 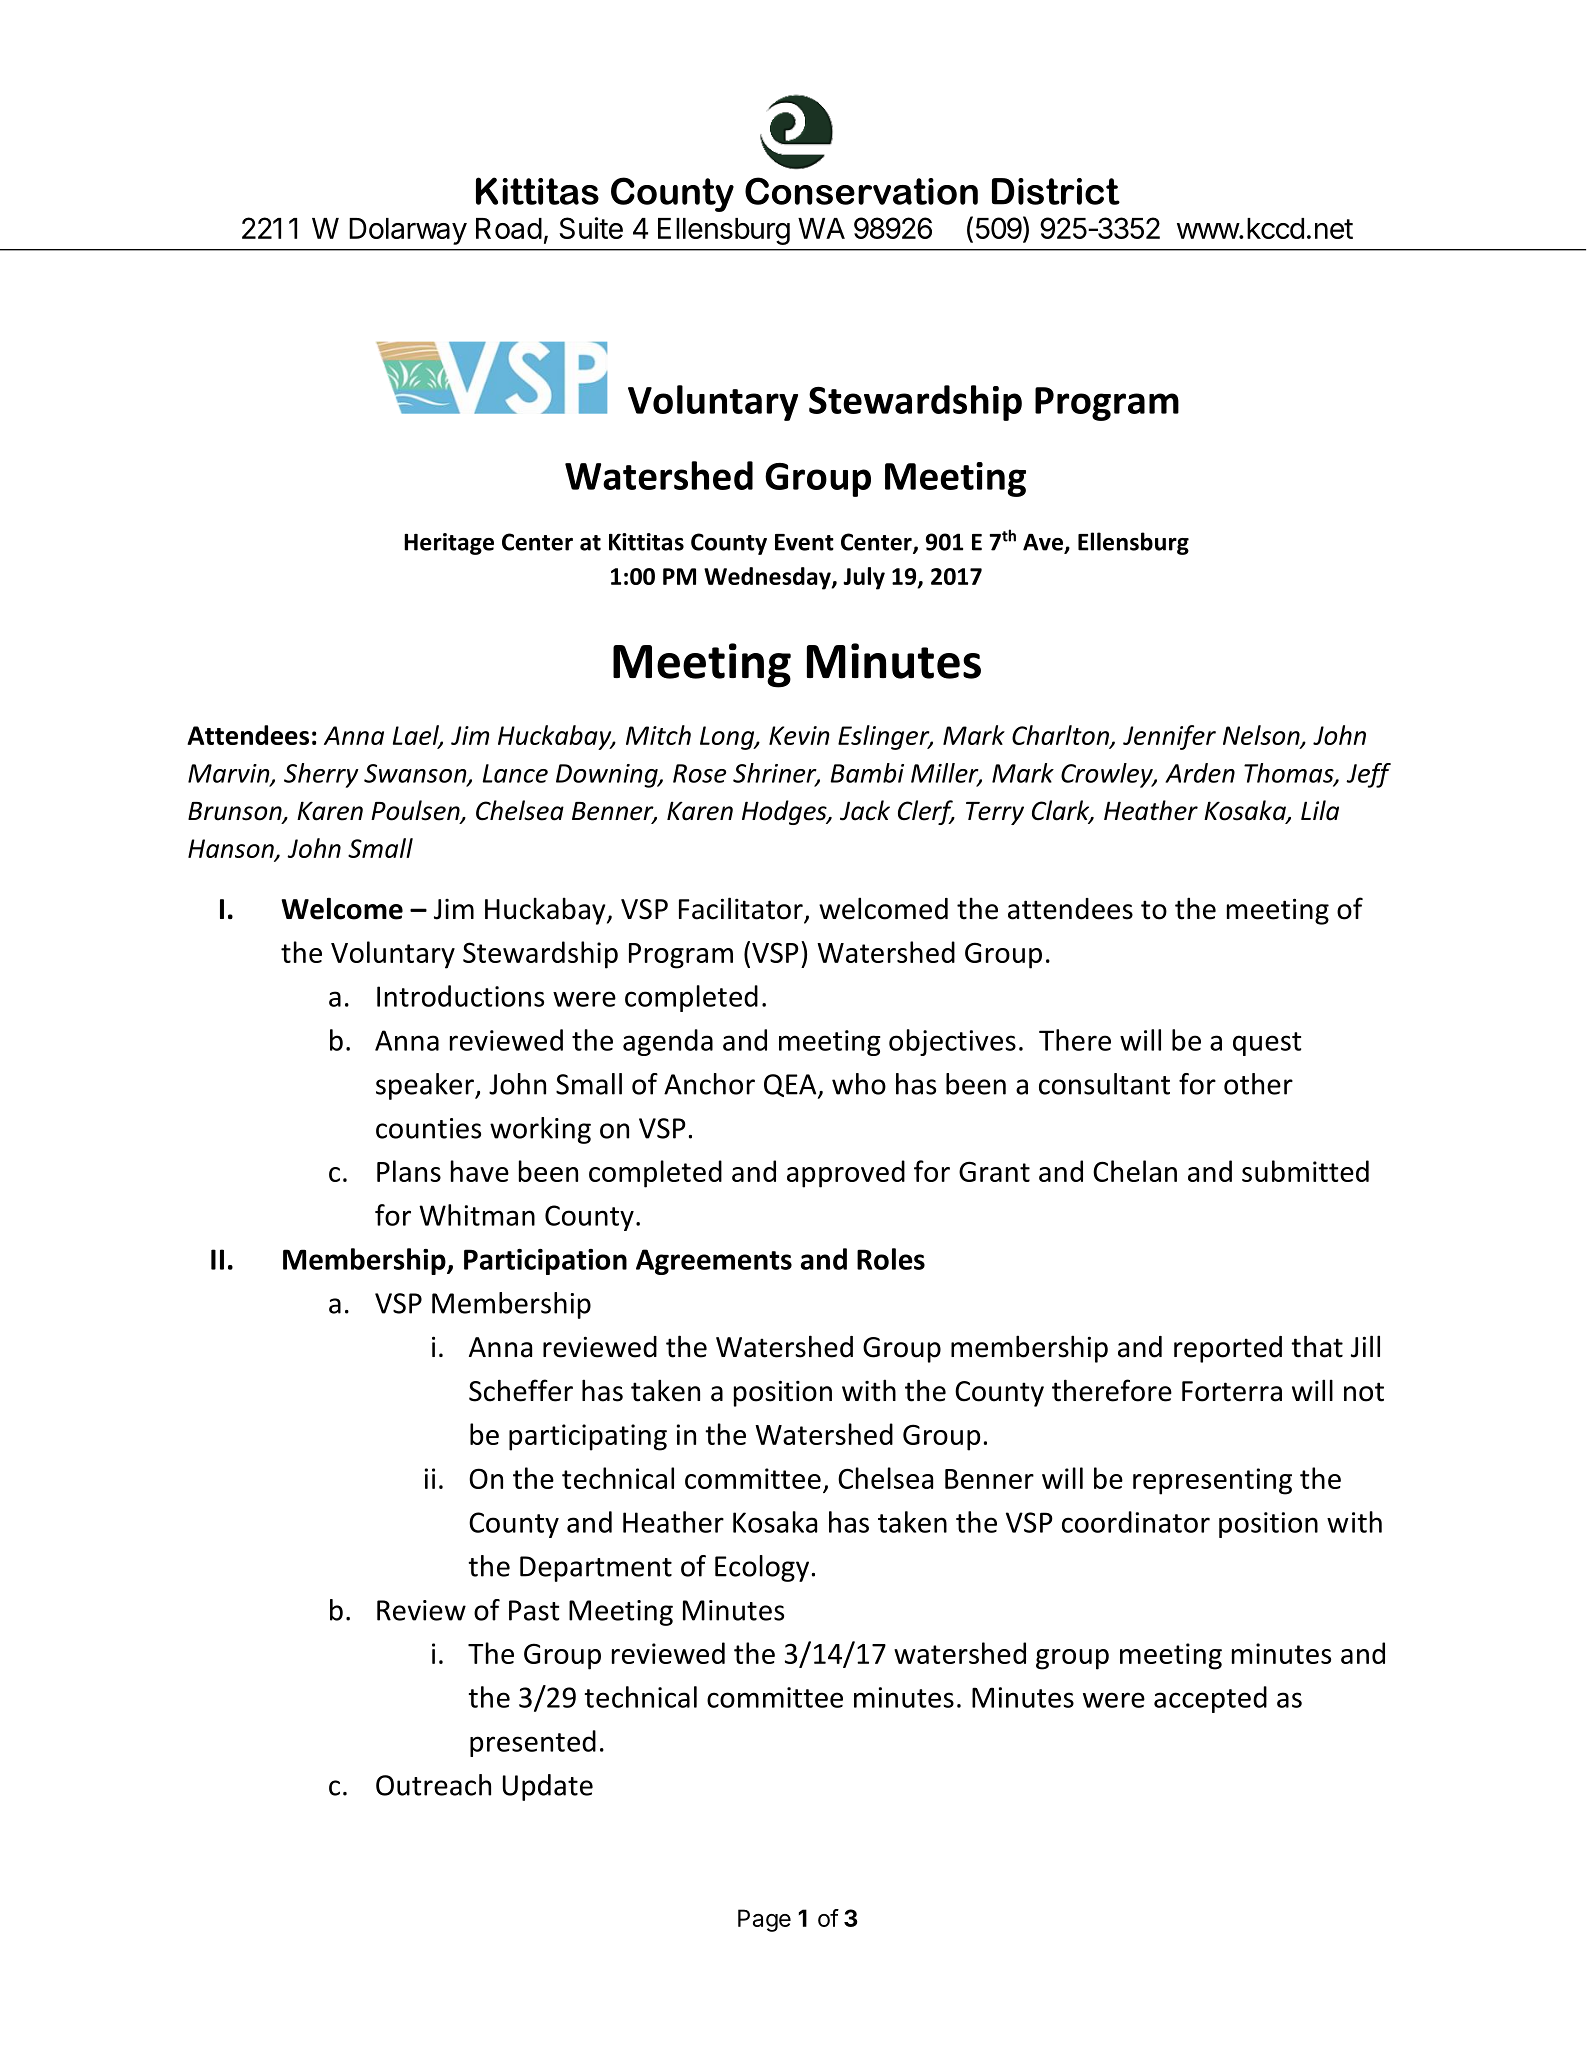 I want to click on quest, so click(x=1267, y=1044).
